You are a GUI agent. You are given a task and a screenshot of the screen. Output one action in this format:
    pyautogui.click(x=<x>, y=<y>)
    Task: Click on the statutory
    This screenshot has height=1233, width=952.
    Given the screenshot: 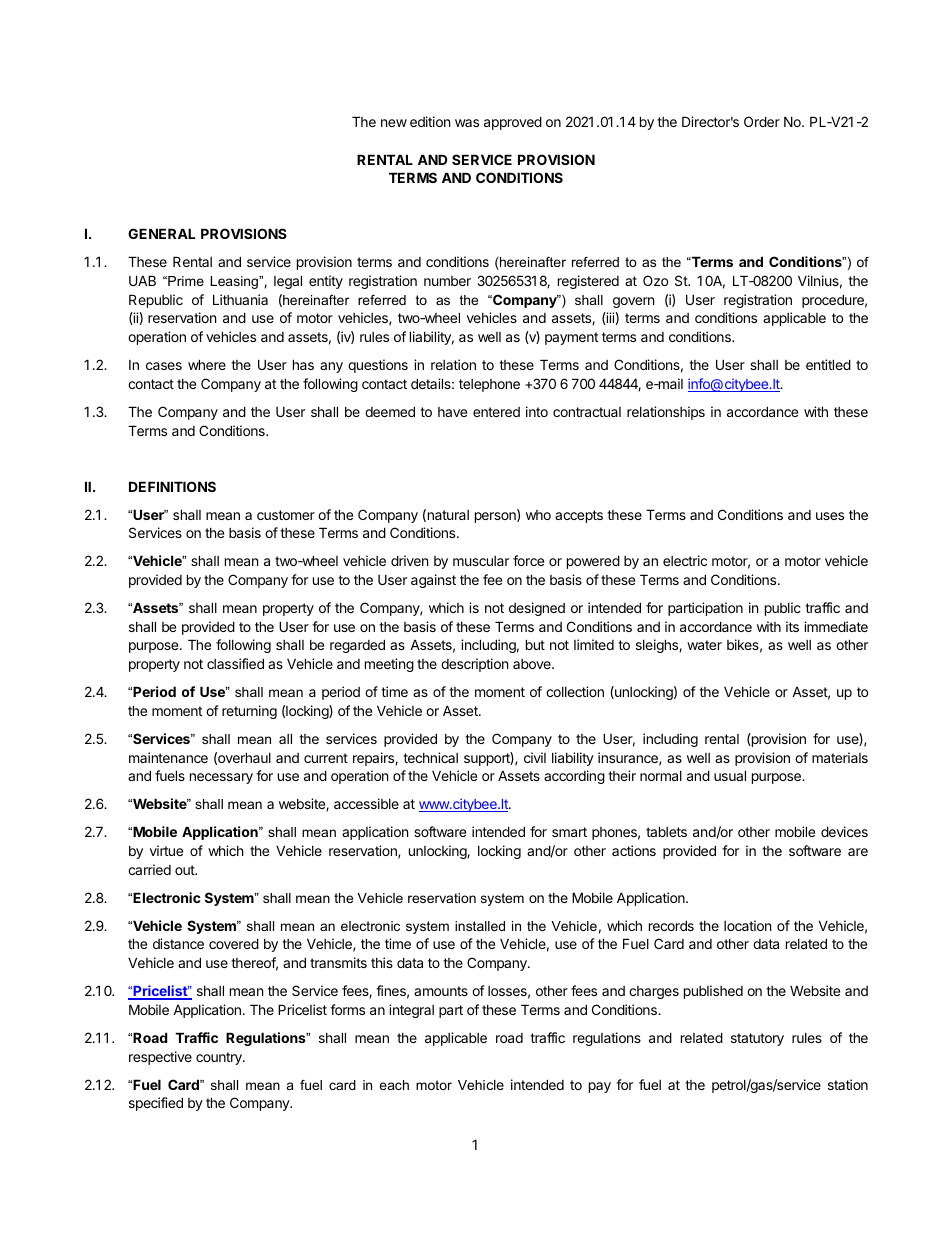 What is the action you would take?
    pyautogui.click(x=757, y=1039)
